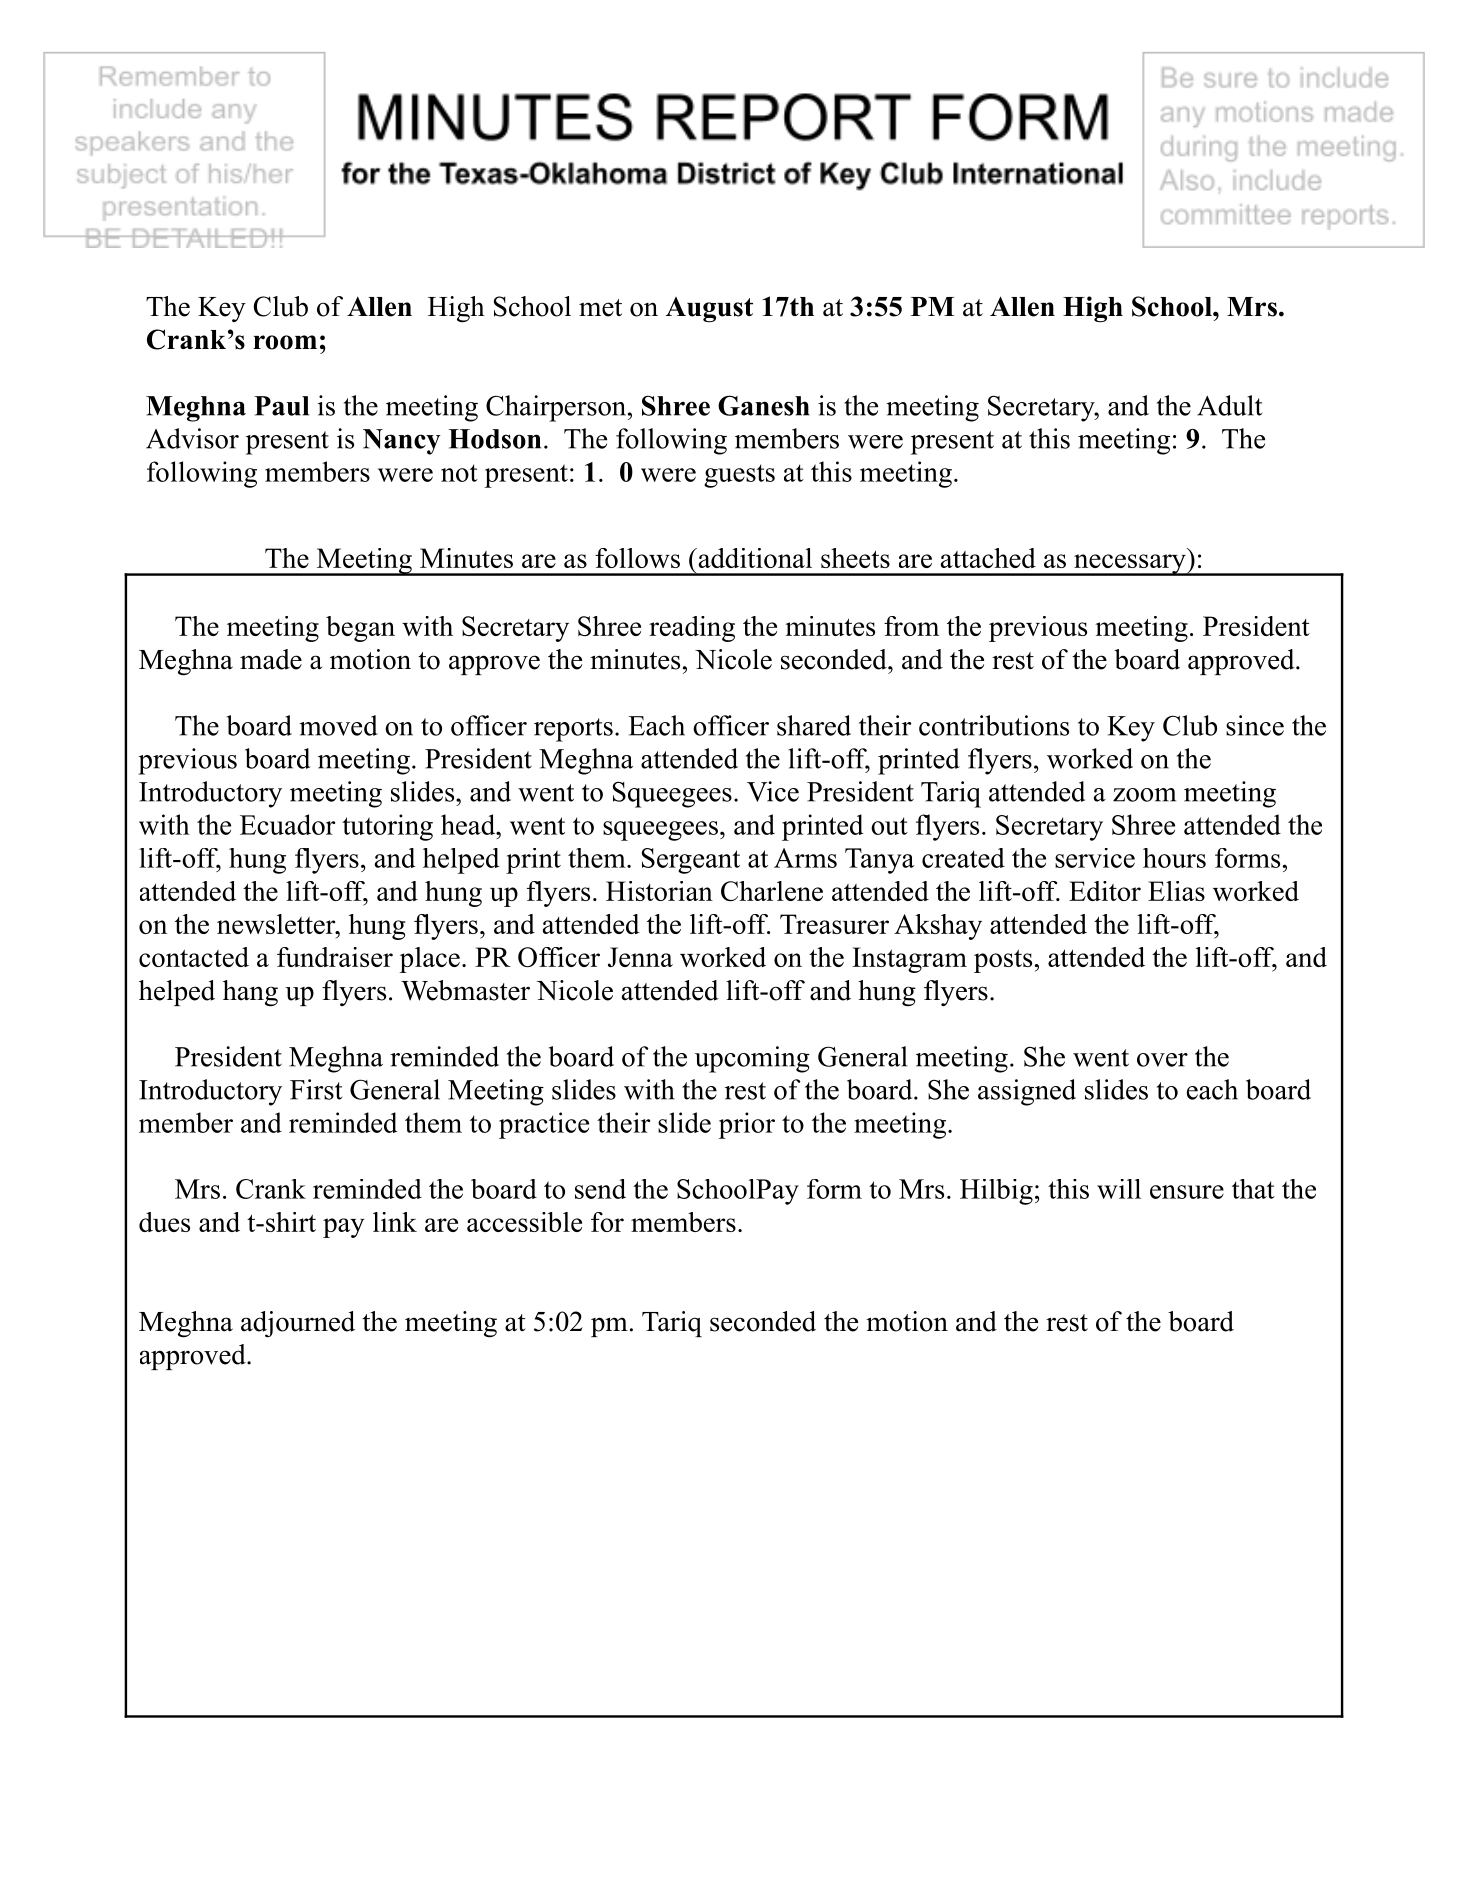 The height and width of the page is (1900, 1468). Describe the element at coordinates (395, 1222) in the page. I see `link` at that location.
